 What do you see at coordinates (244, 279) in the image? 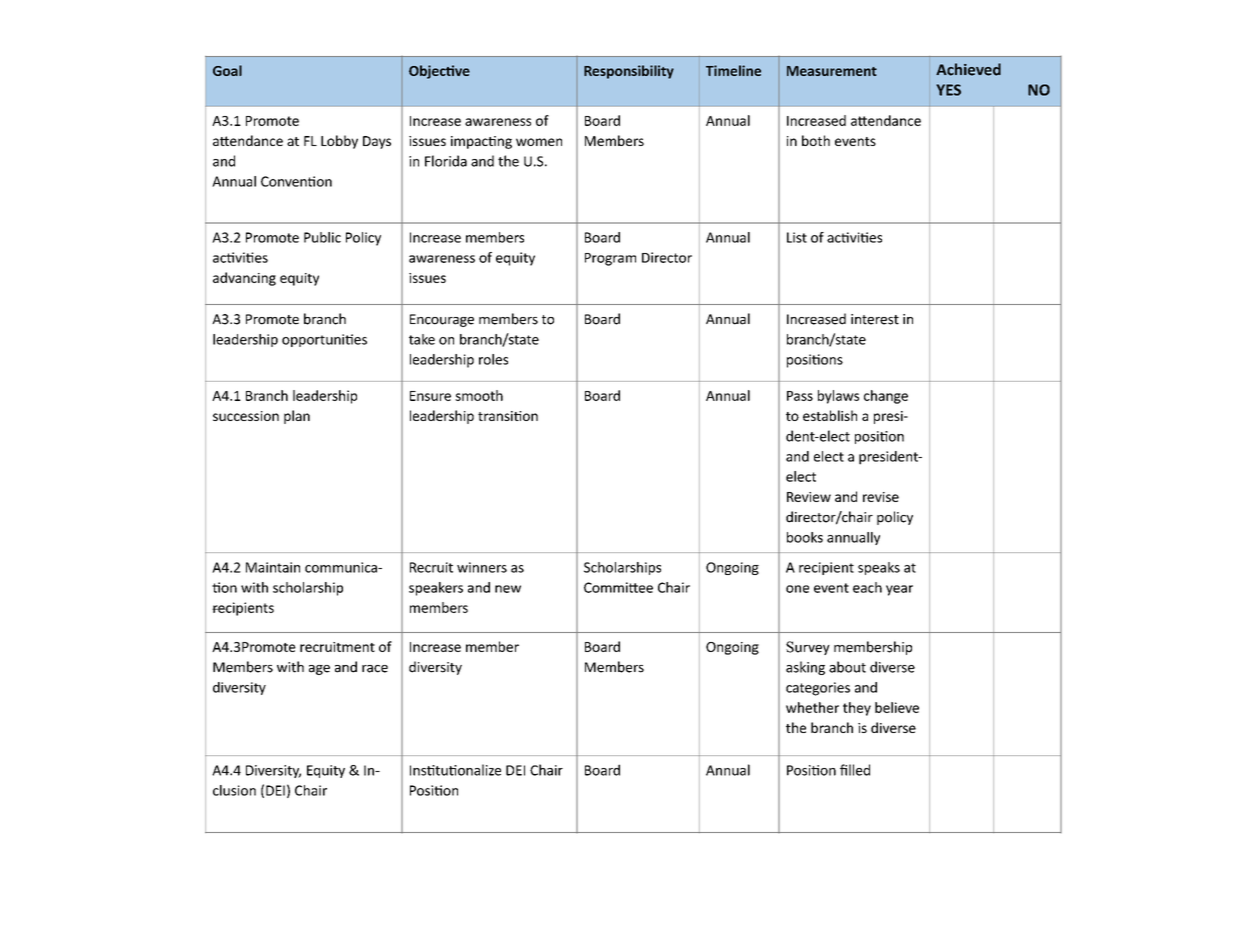
I see `advancing` at bounding box center [244, 279].
